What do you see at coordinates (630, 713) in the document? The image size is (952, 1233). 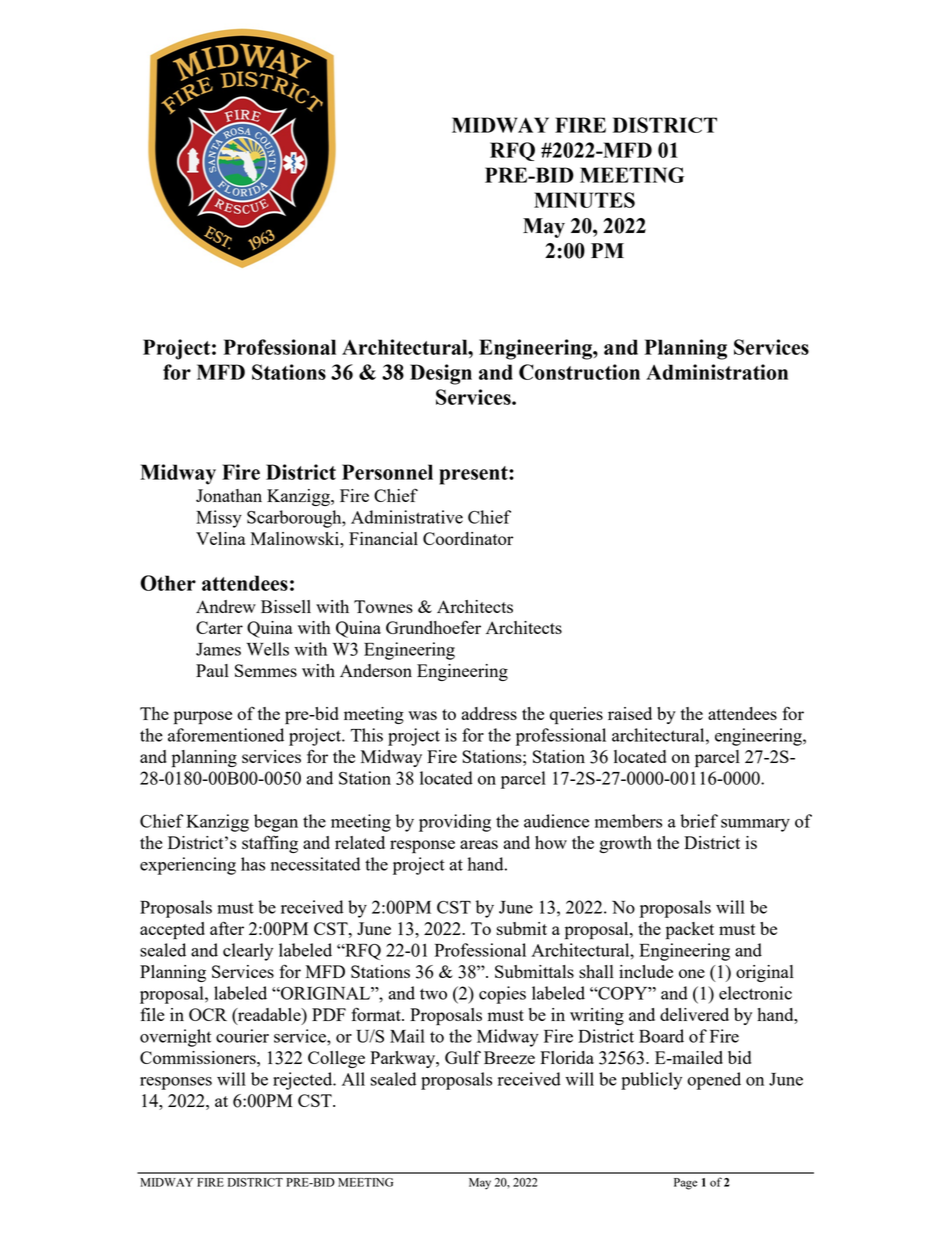 I see `raised` at bounding box center [630, 713].
